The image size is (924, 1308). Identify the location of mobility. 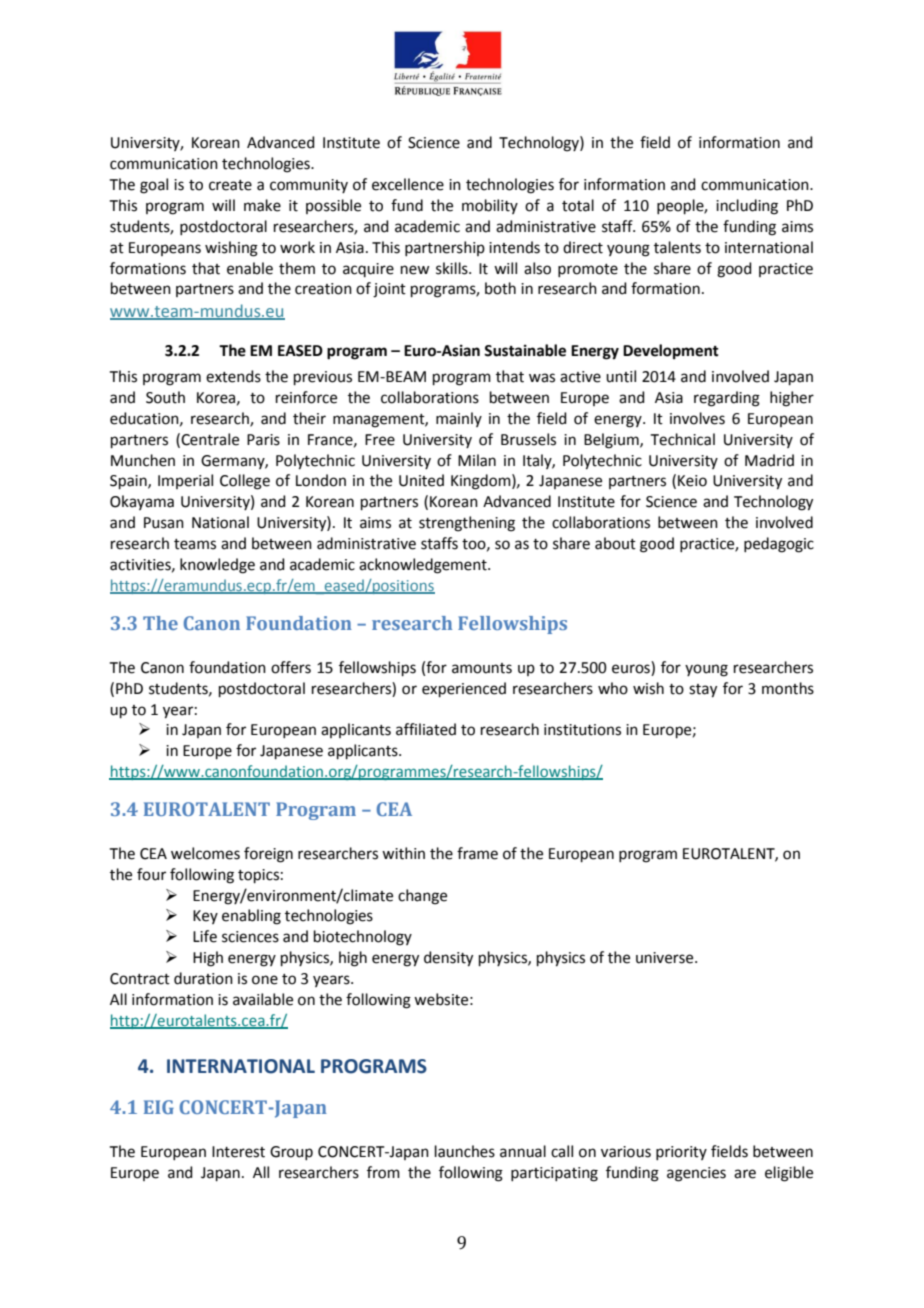
(490, 206).
